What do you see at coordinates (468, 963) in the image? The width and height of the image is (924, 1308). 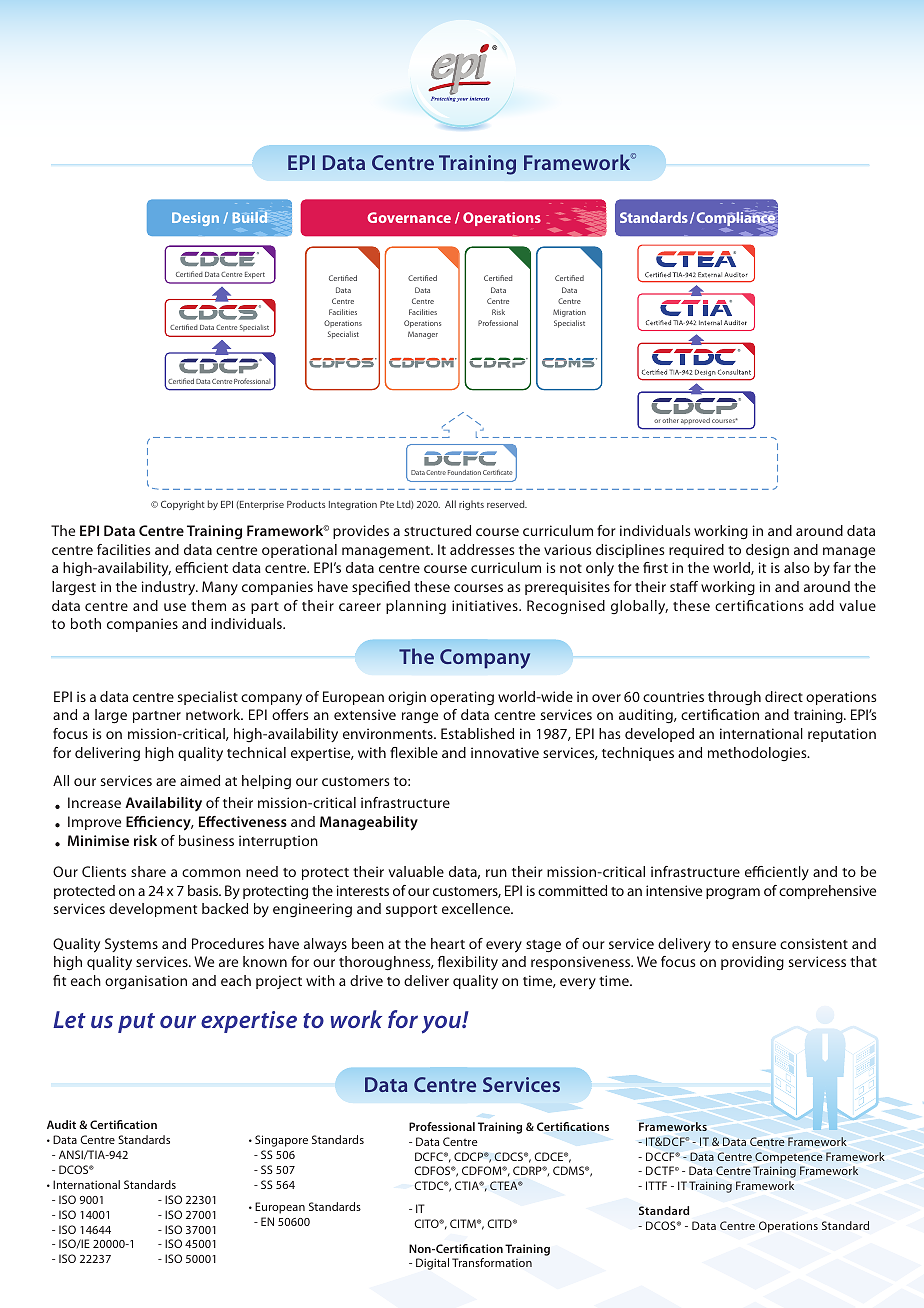 I see `flexibility` at bounding box center [468, 963].
